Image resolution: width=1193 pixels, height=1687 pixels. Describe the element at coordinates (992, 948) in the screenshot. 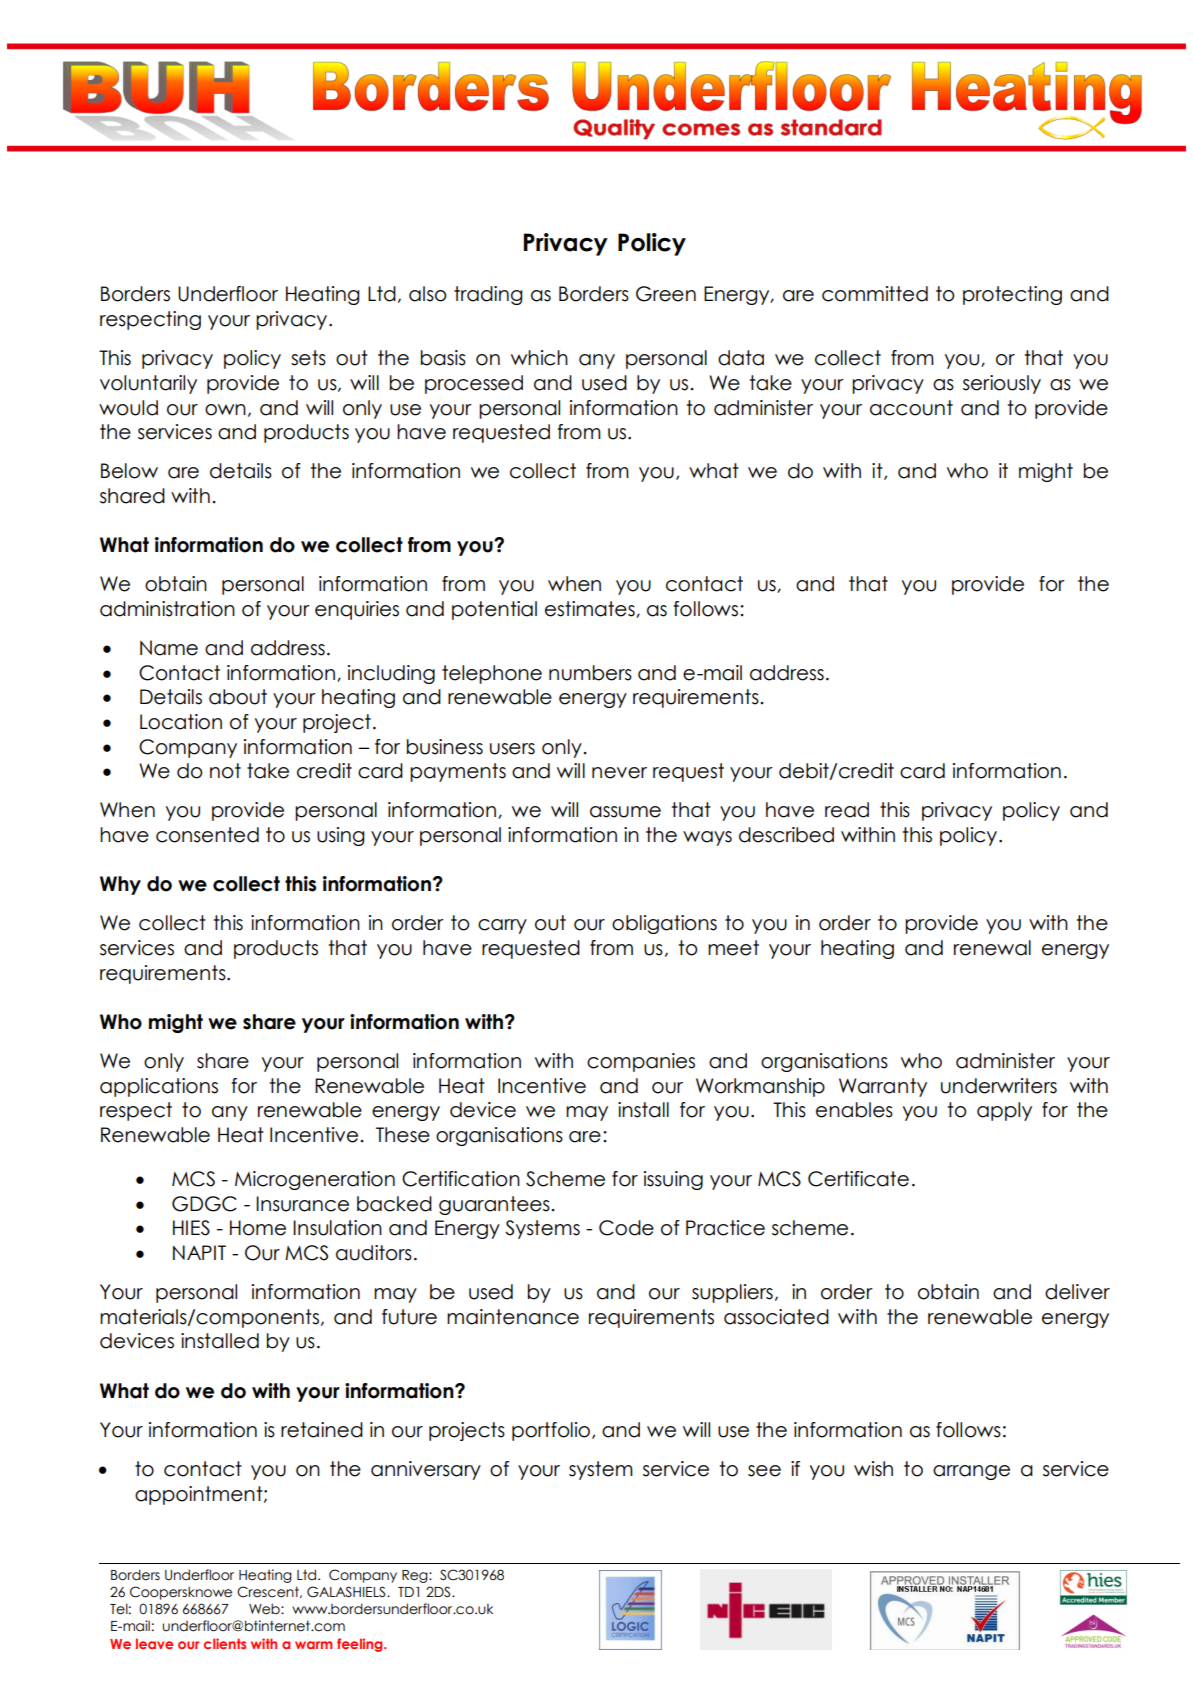

I see `renewal` at that location.
